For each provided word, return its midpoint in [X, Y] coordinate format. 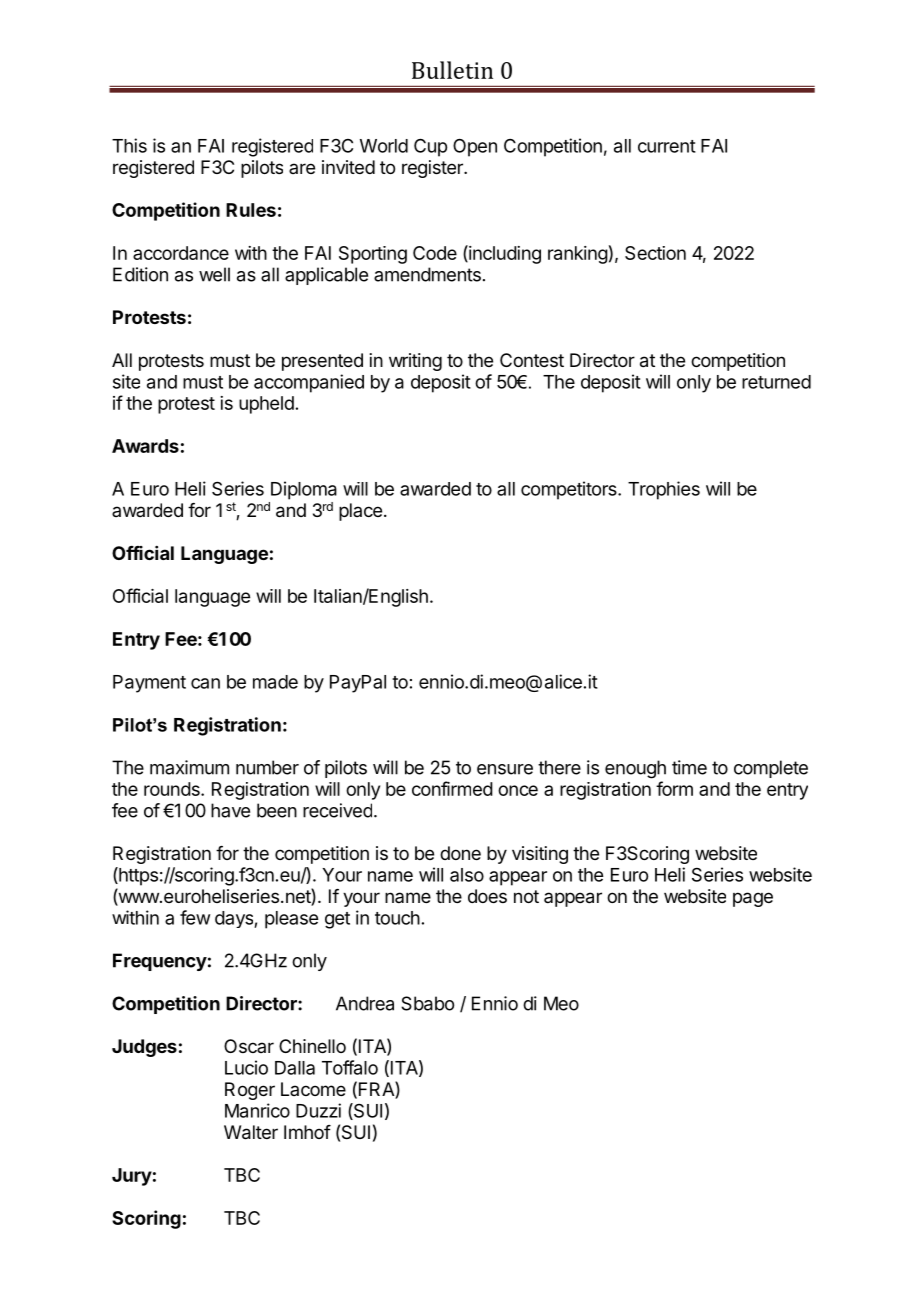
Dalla [295, 1068]
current [667, 146]
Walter [251, 1132]
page [753, 899]
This [129, 145]
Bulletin [452, 70]
